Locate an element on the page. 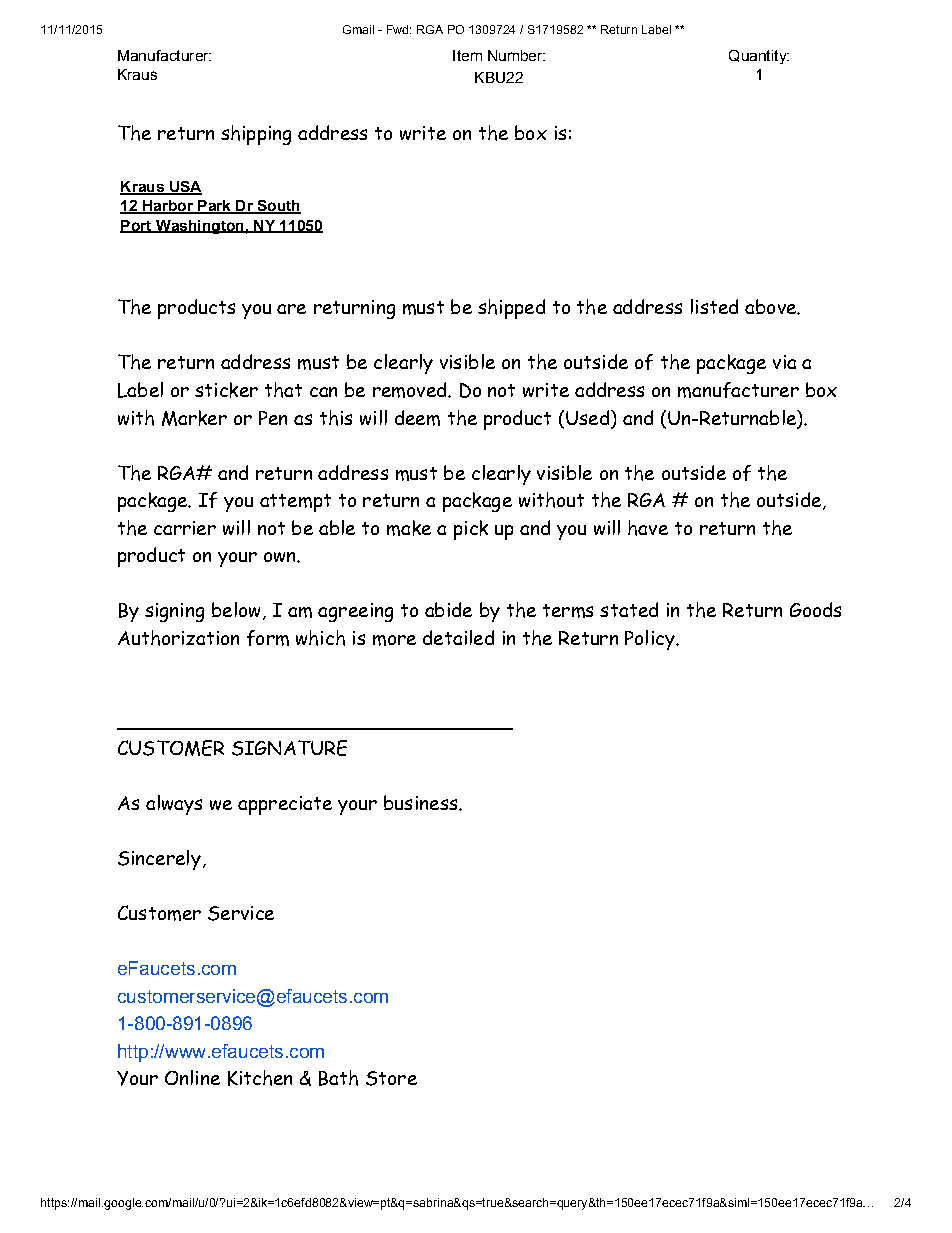  Quantity is located at coordinates (759, 57).
